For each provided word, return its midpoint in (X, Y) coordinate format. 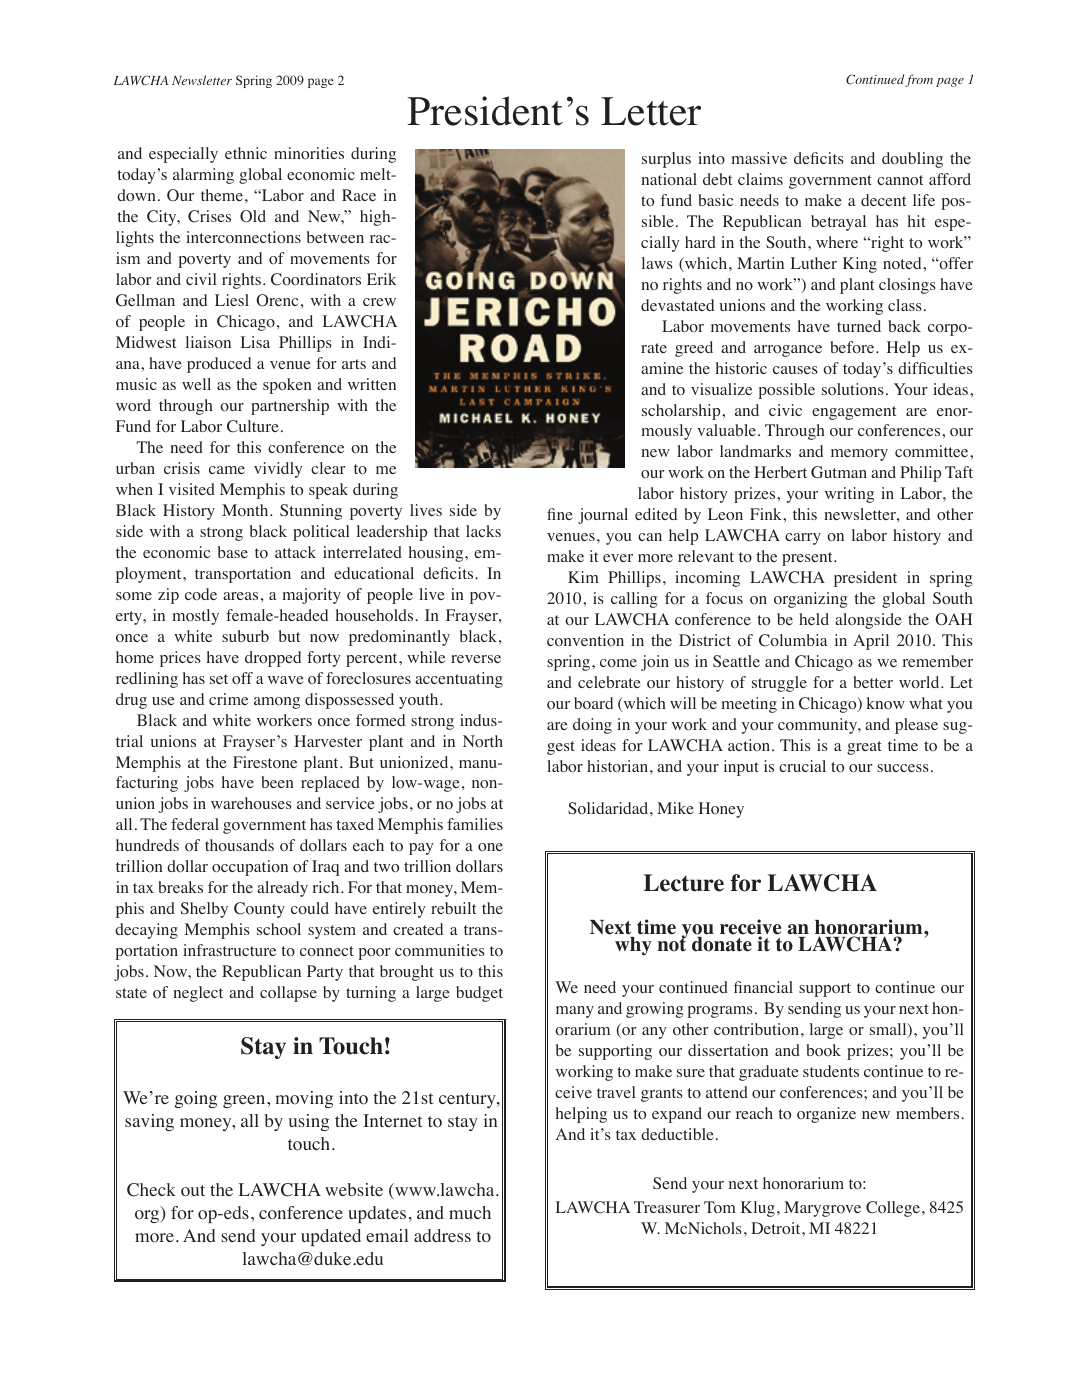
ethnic (246, 153)
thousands (239, 845)
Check (151, 1190)
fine (560, 514)
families (475, 824)
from (919, 80)
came (227, 470)
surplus (666, 160)
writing (849, 495)
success (903, 768)
